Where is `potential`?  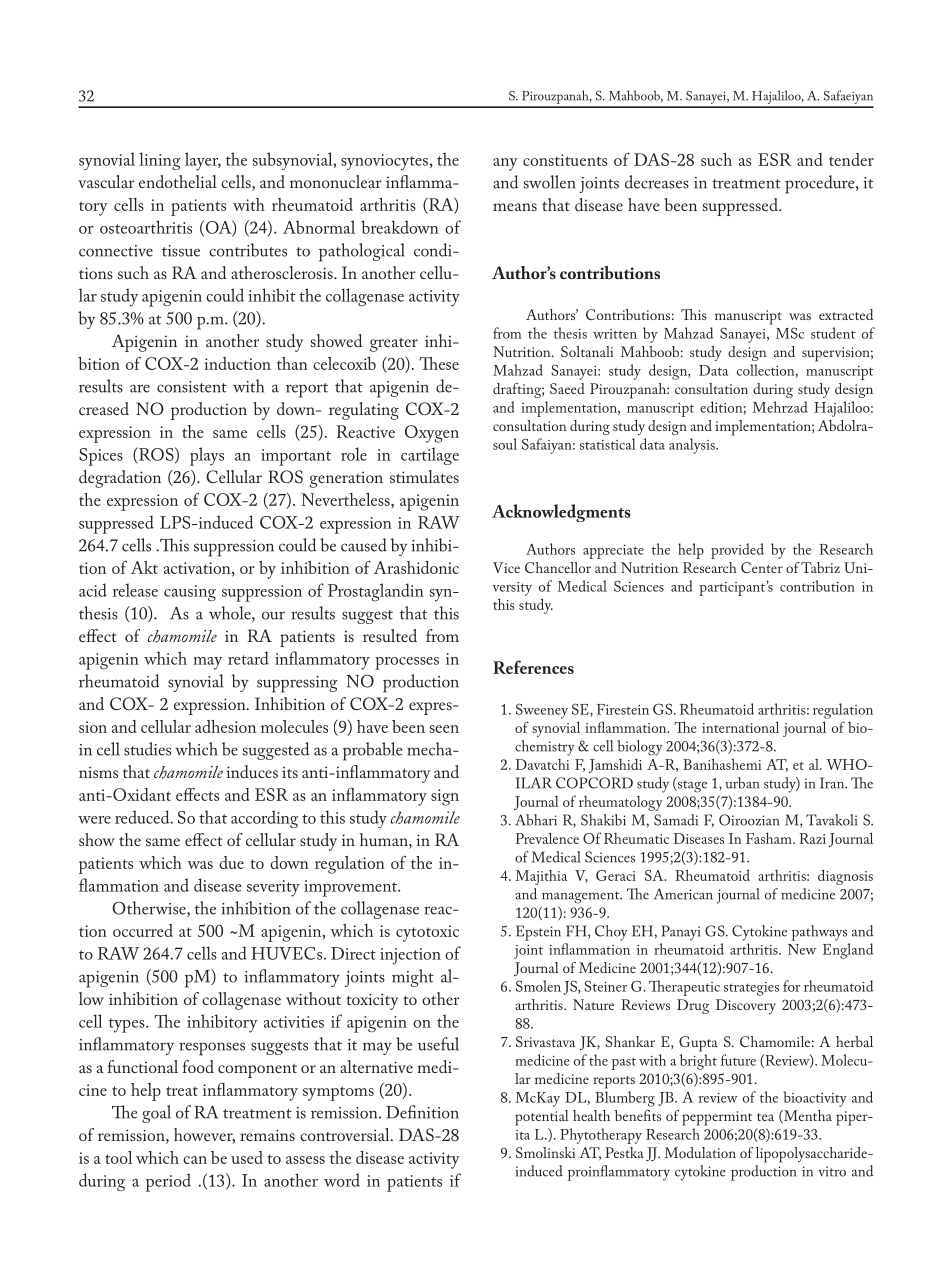 potential is located at coordinates (542, 1118).
